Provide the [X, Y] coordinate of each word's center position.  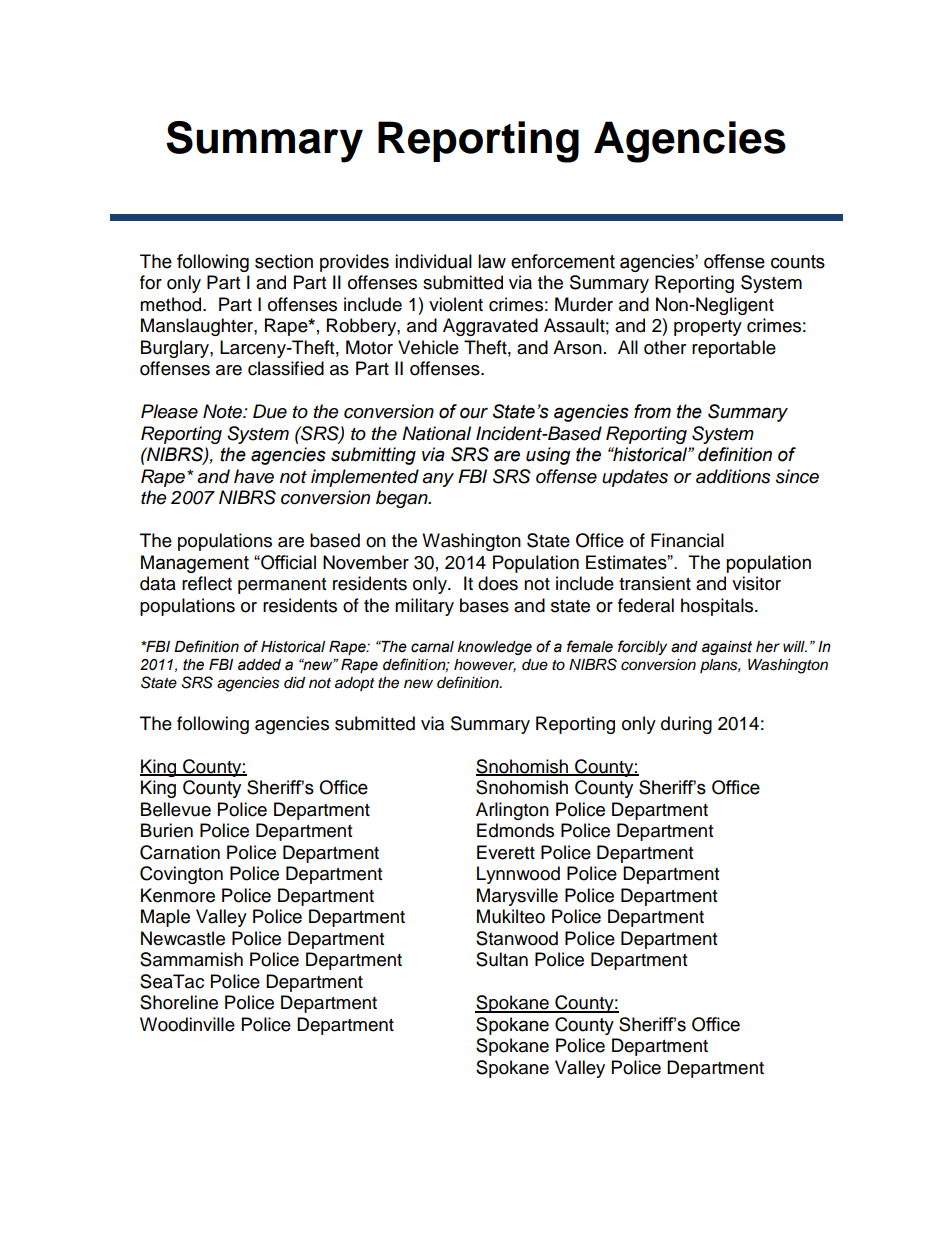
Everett [506, 852]
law [492, 261]
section [284, 261]
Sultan [502, 959]
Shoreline [179, 1002]
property [708, 328]
